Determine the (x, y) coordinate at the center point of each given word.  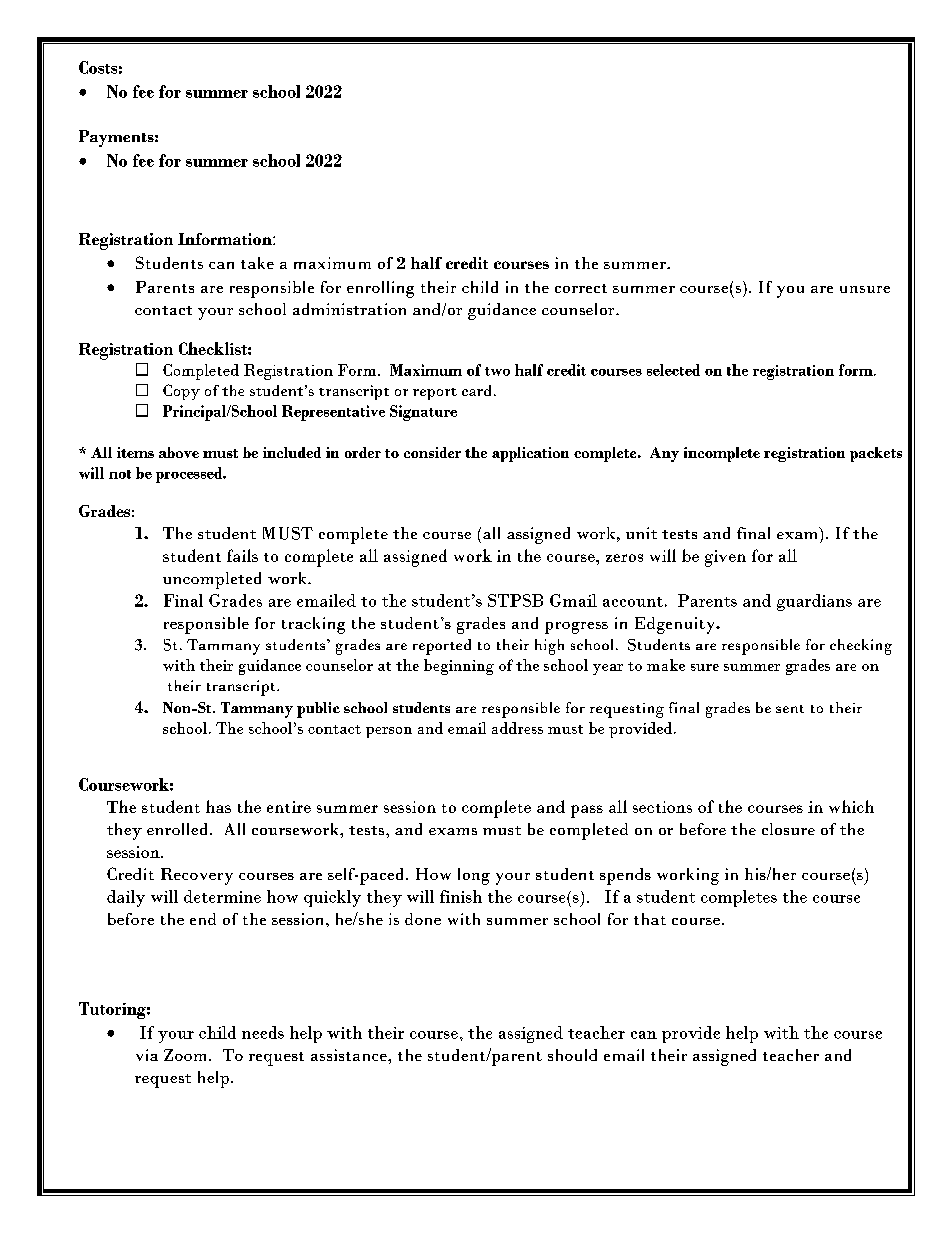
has (218, 806)
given (725, 558)
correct (581, 288)
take (257, 263)
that (650, 919)
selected (673, 370)
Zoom (187, 1055)
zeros (624, 558)
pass (587, 811)
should (572, 1055)
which (851, 806)
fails (242, 555)
